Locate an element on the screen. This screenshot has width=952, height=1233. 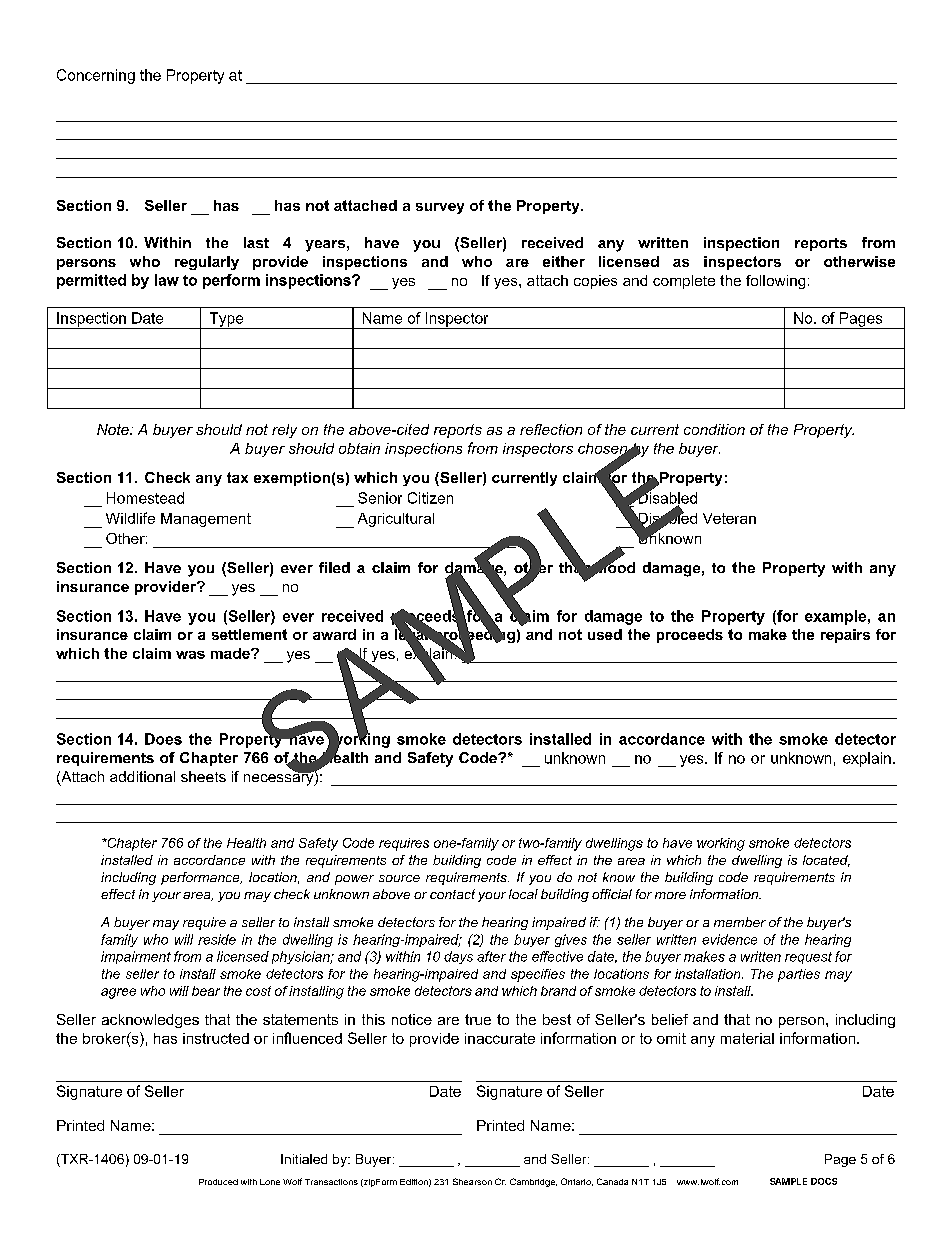
condition is located at coordinates (714, 429).
